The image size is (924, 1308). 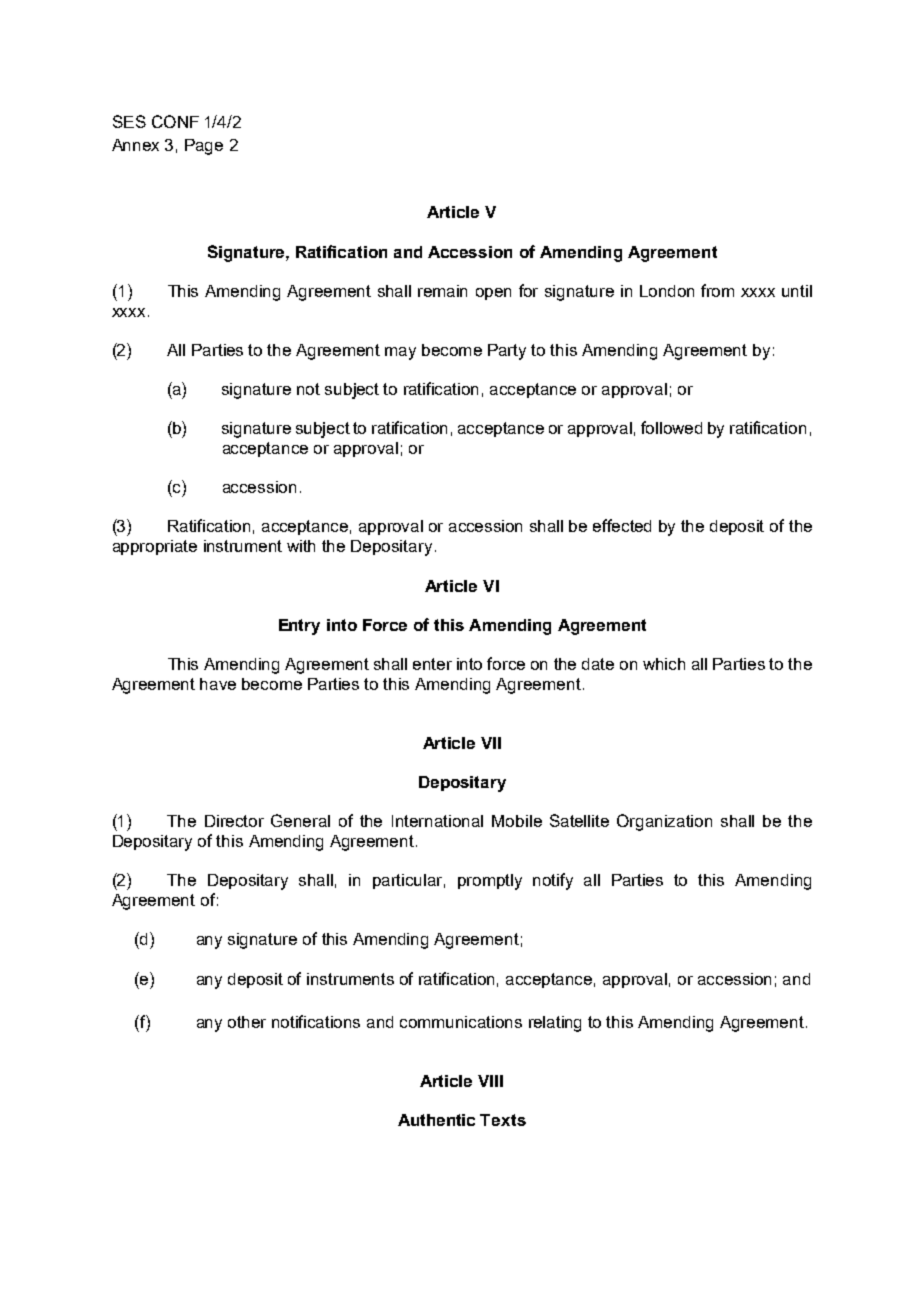 I want to click on which, so click(x=664, y=664).
